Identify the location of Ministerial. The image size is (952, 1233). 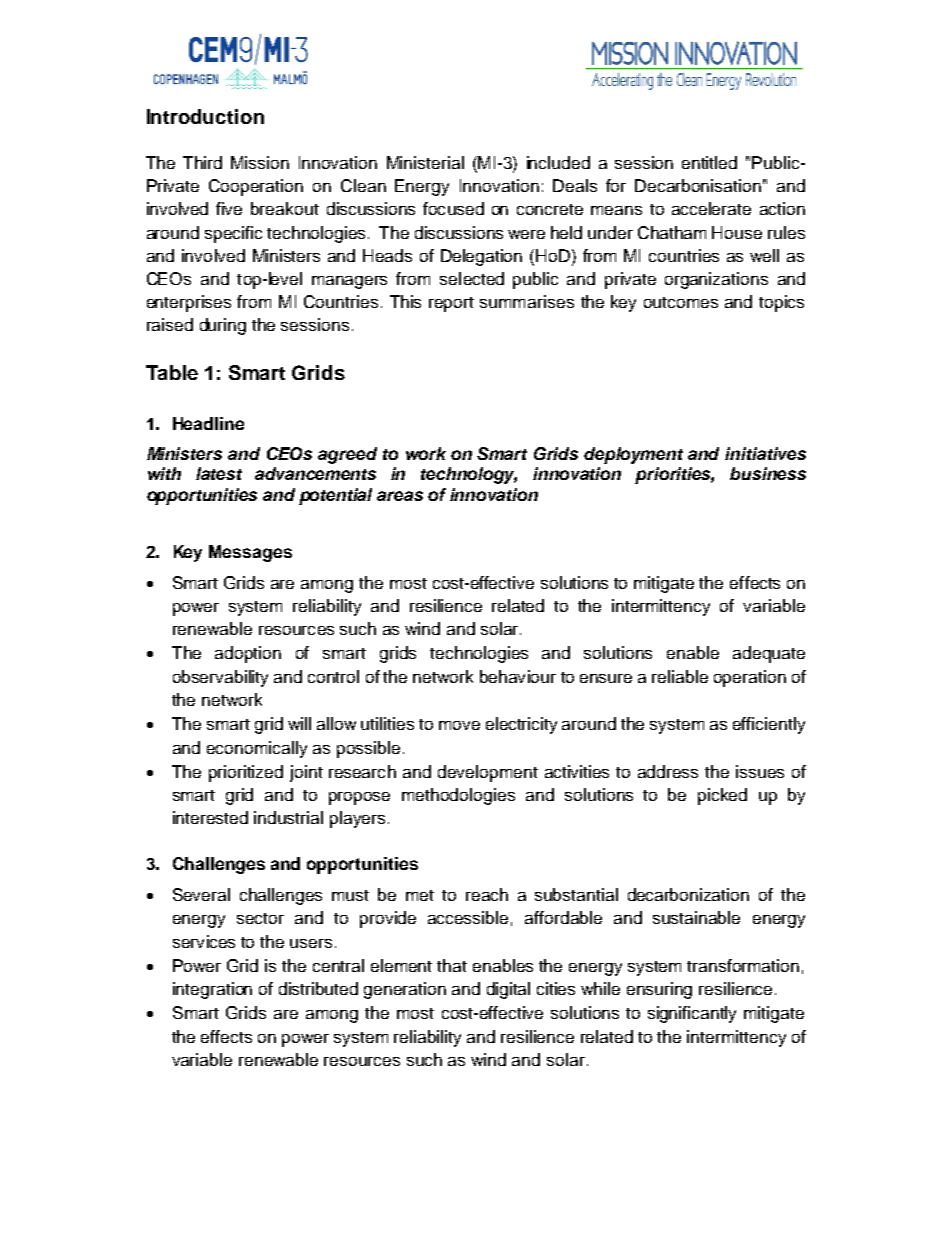
(425, 162).
